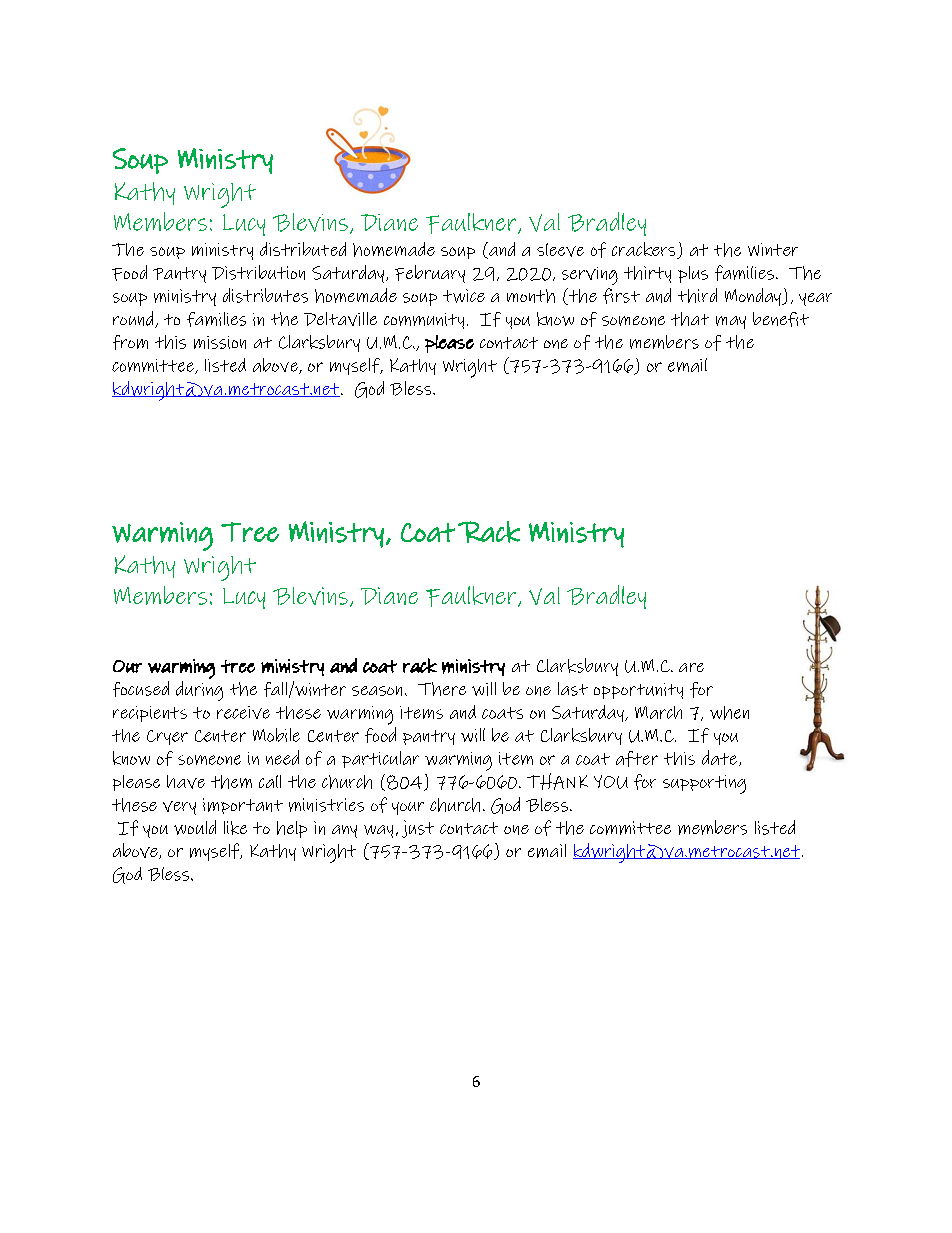 This screenshot has height=1233, width=952. Describe the element at coordinates (418, 829) in the screenshot. I see `just` at that location.
